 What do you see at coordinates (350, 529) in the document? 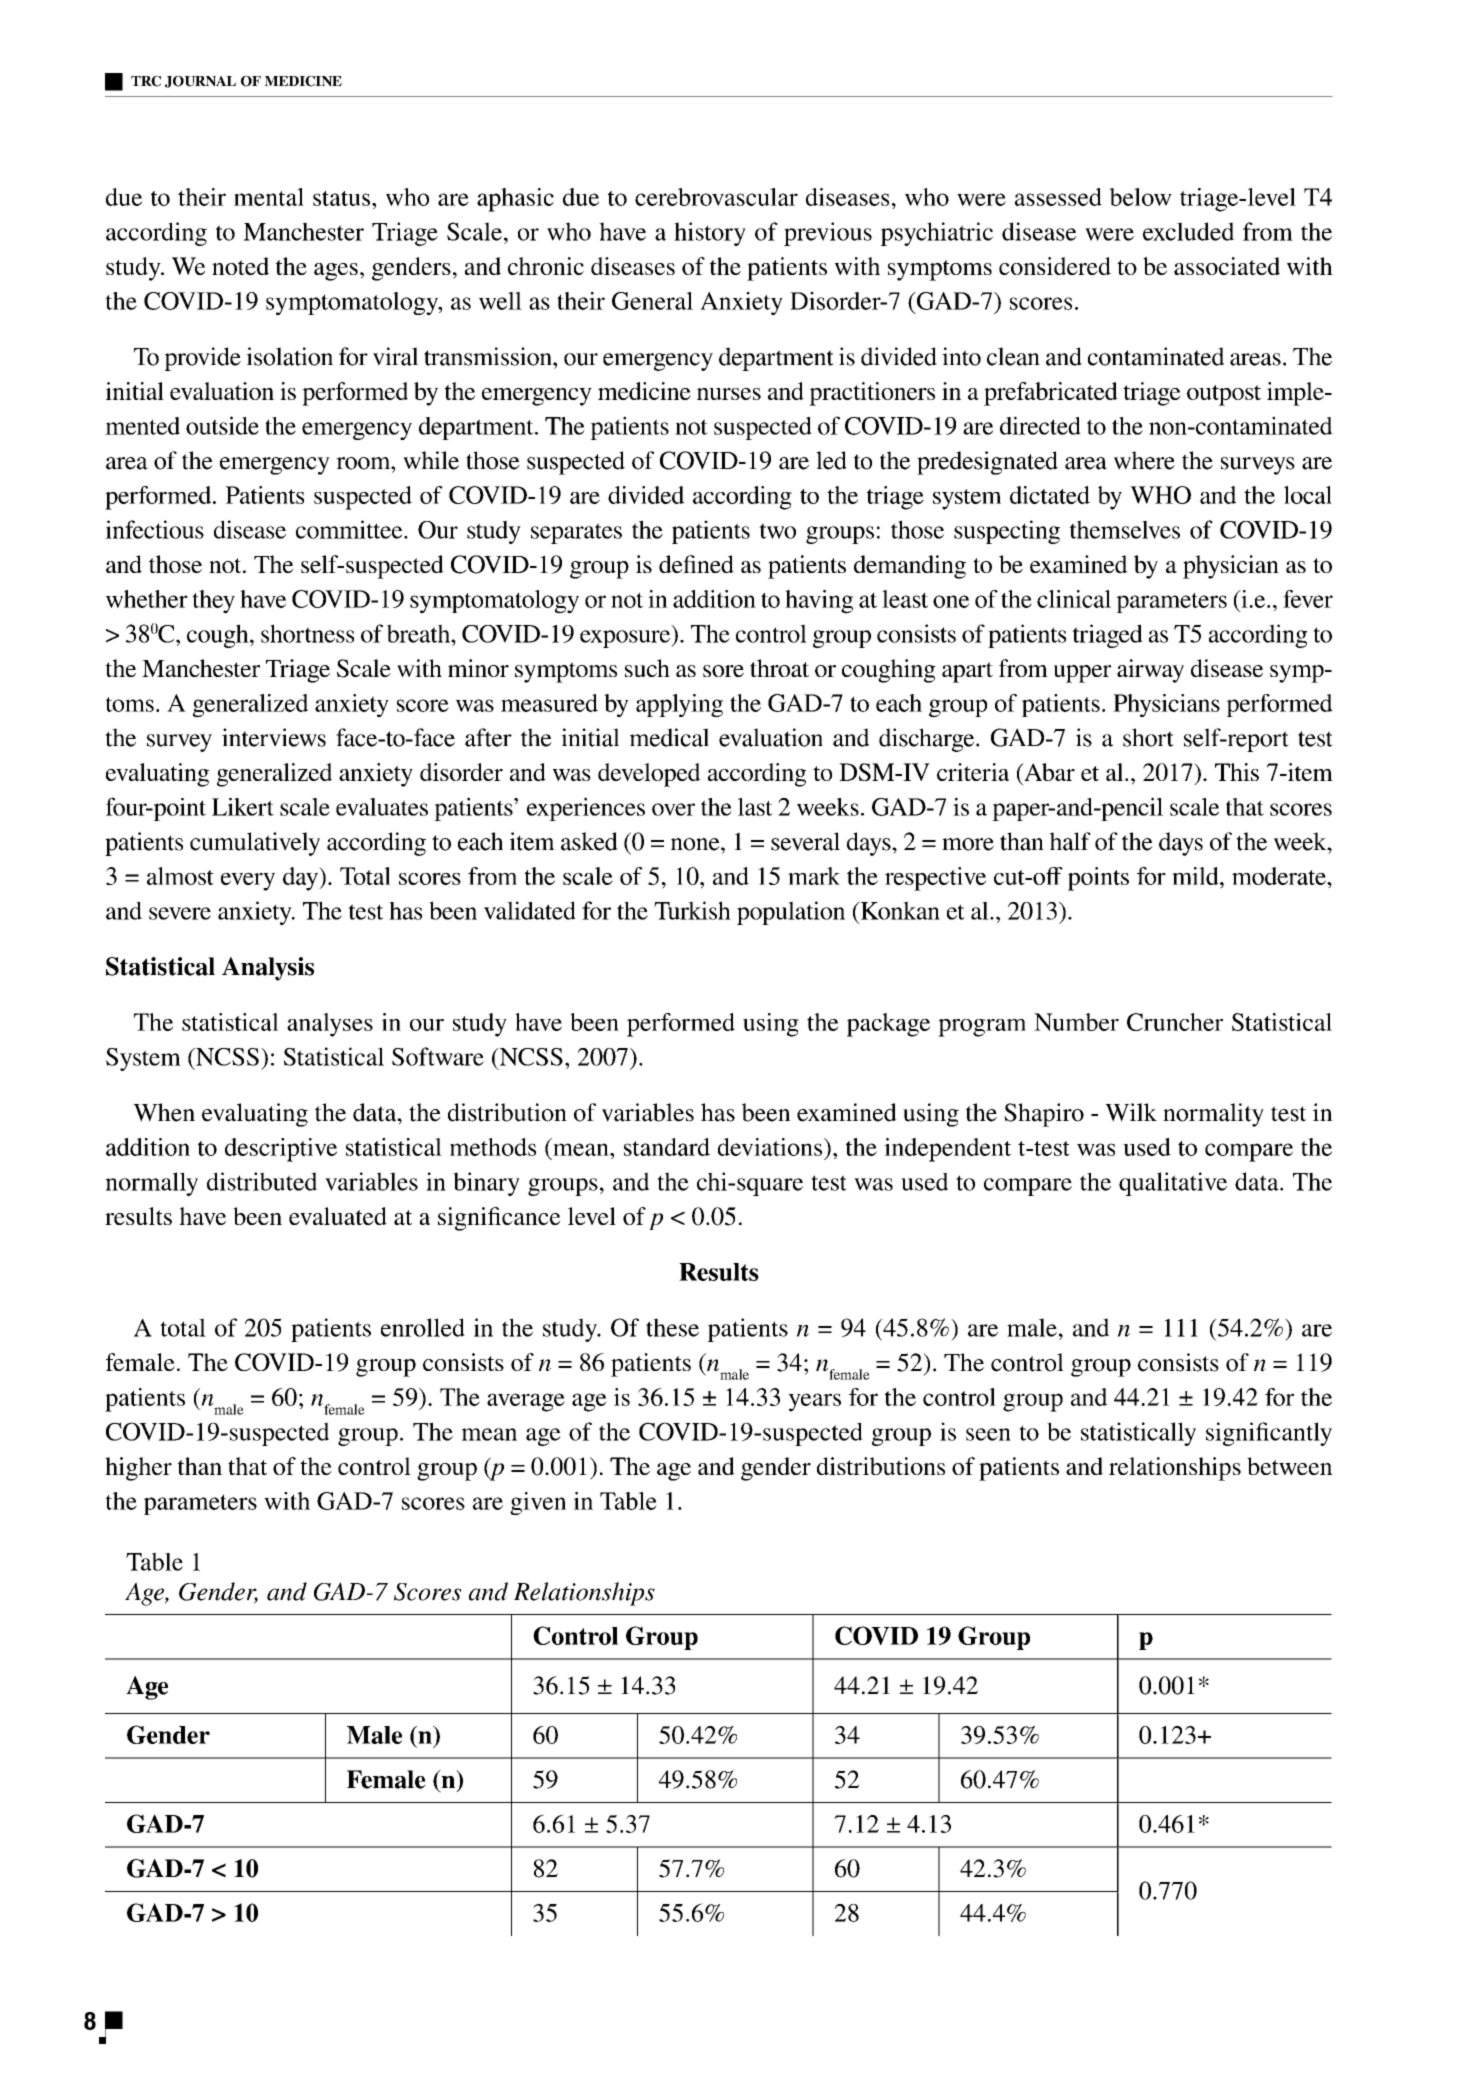
I see `committee` at bounding box center [350, 529].
